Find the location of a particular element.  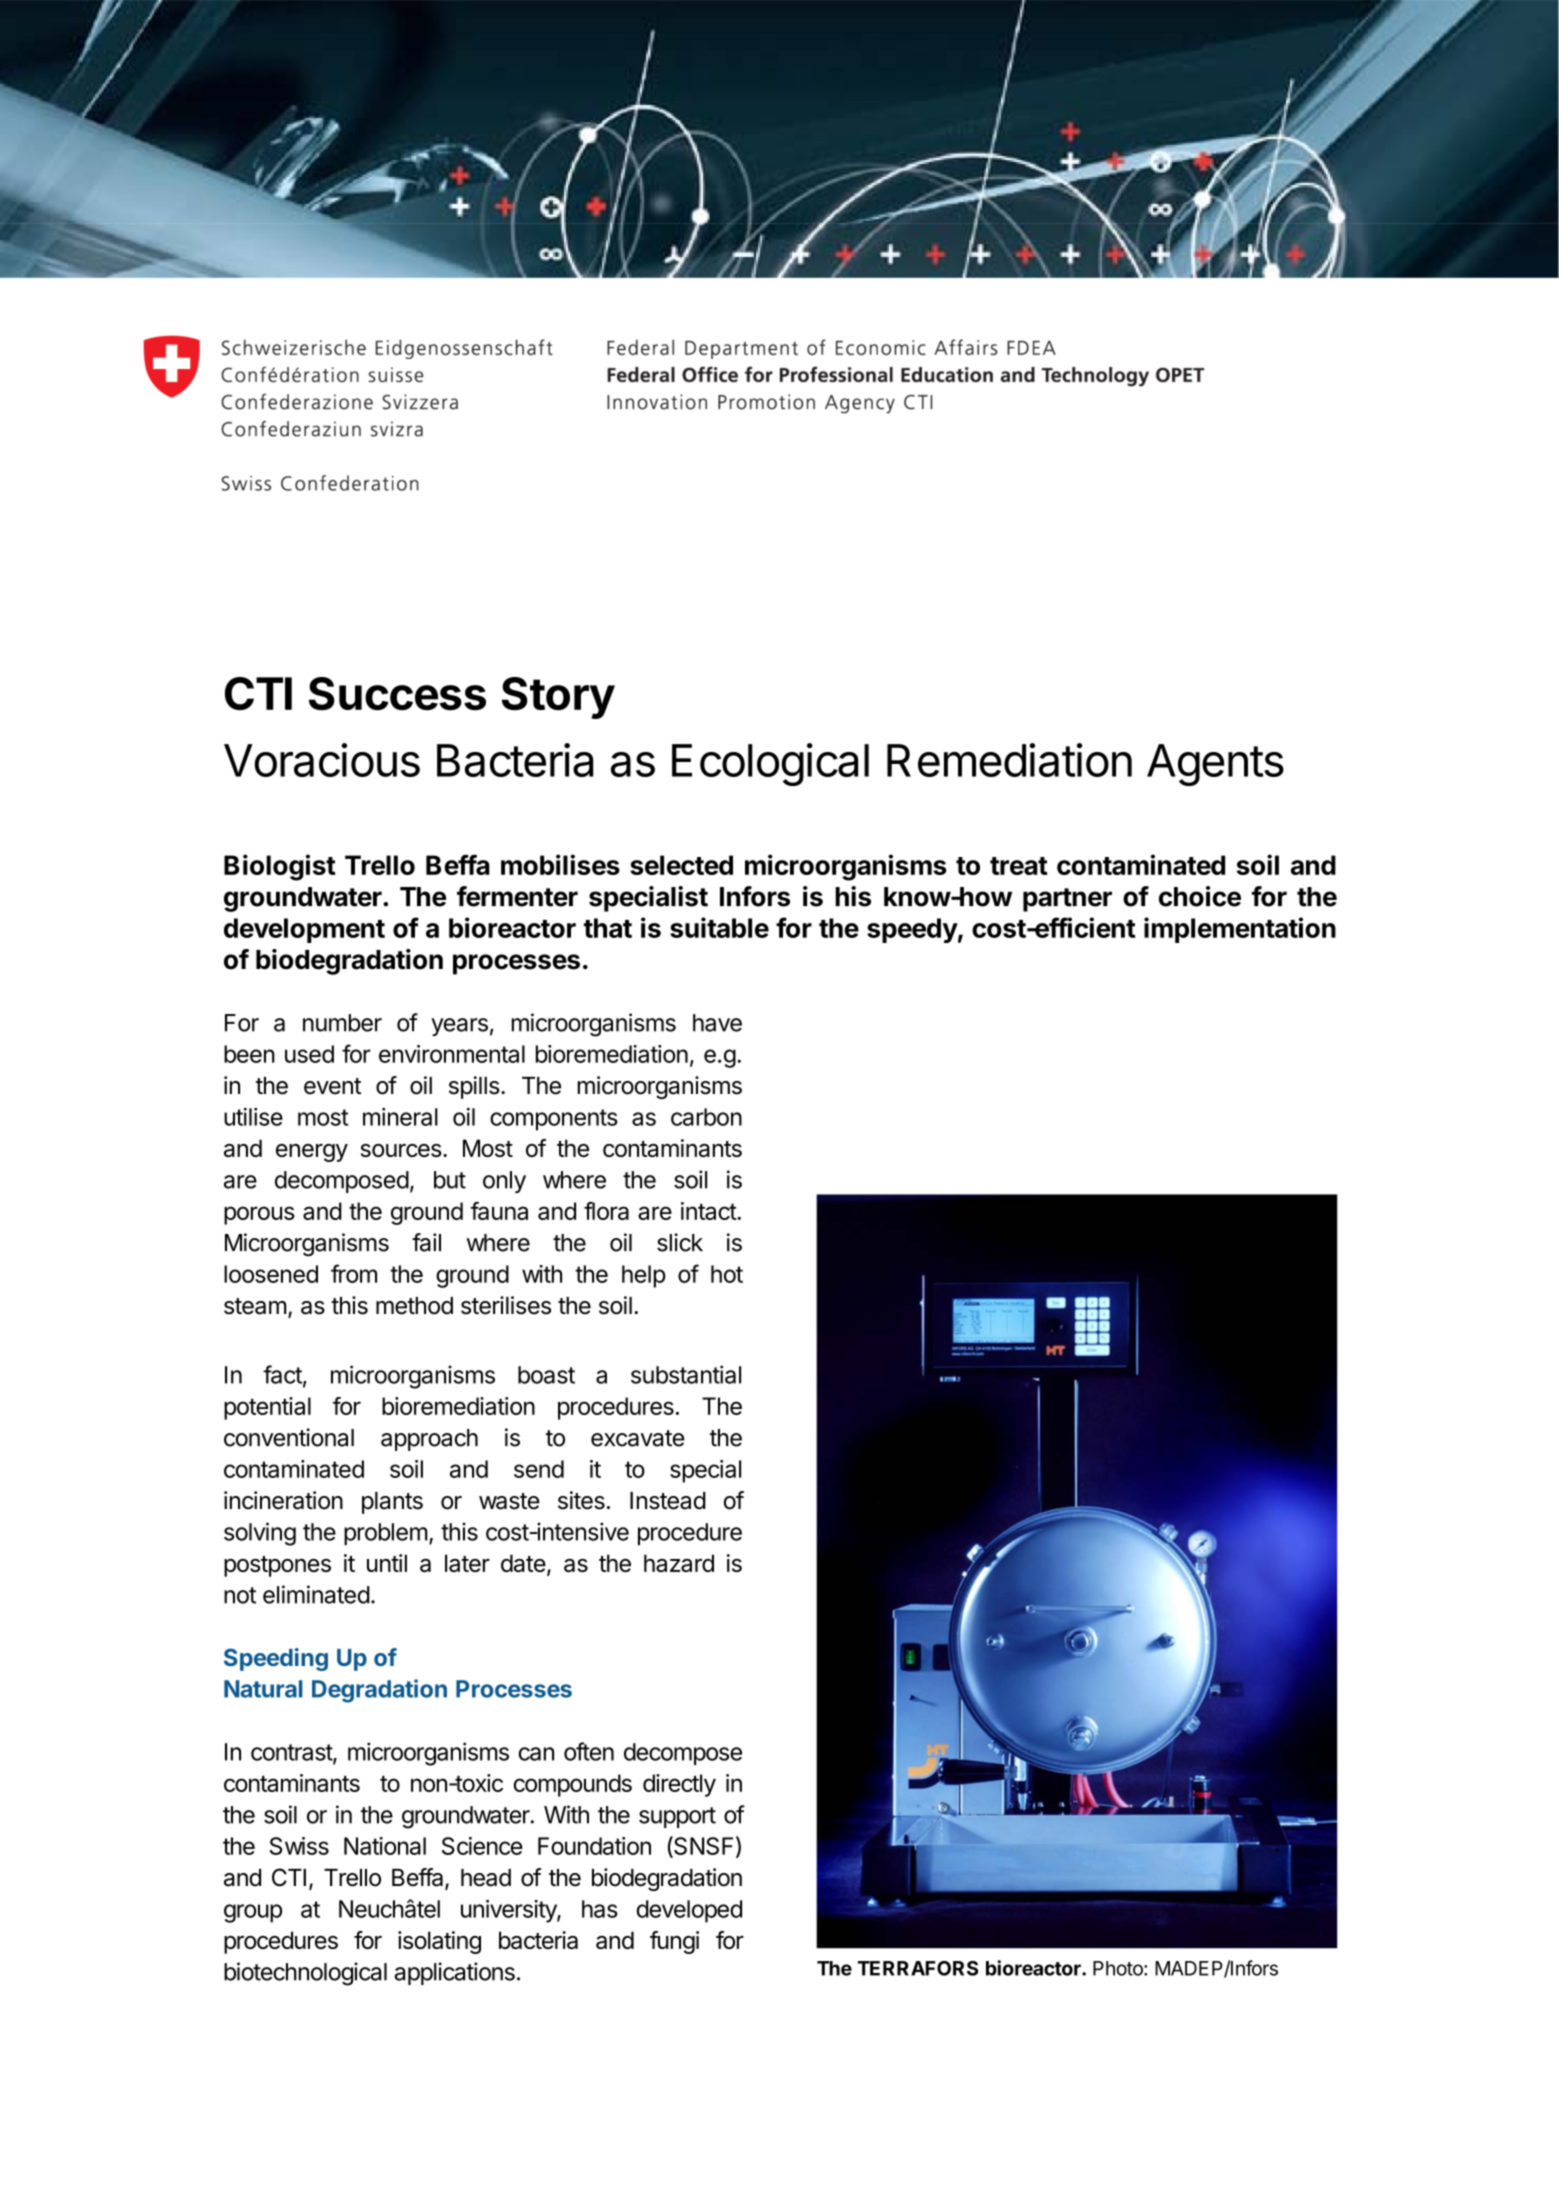

developed is located at coordinates (689, 1911).
